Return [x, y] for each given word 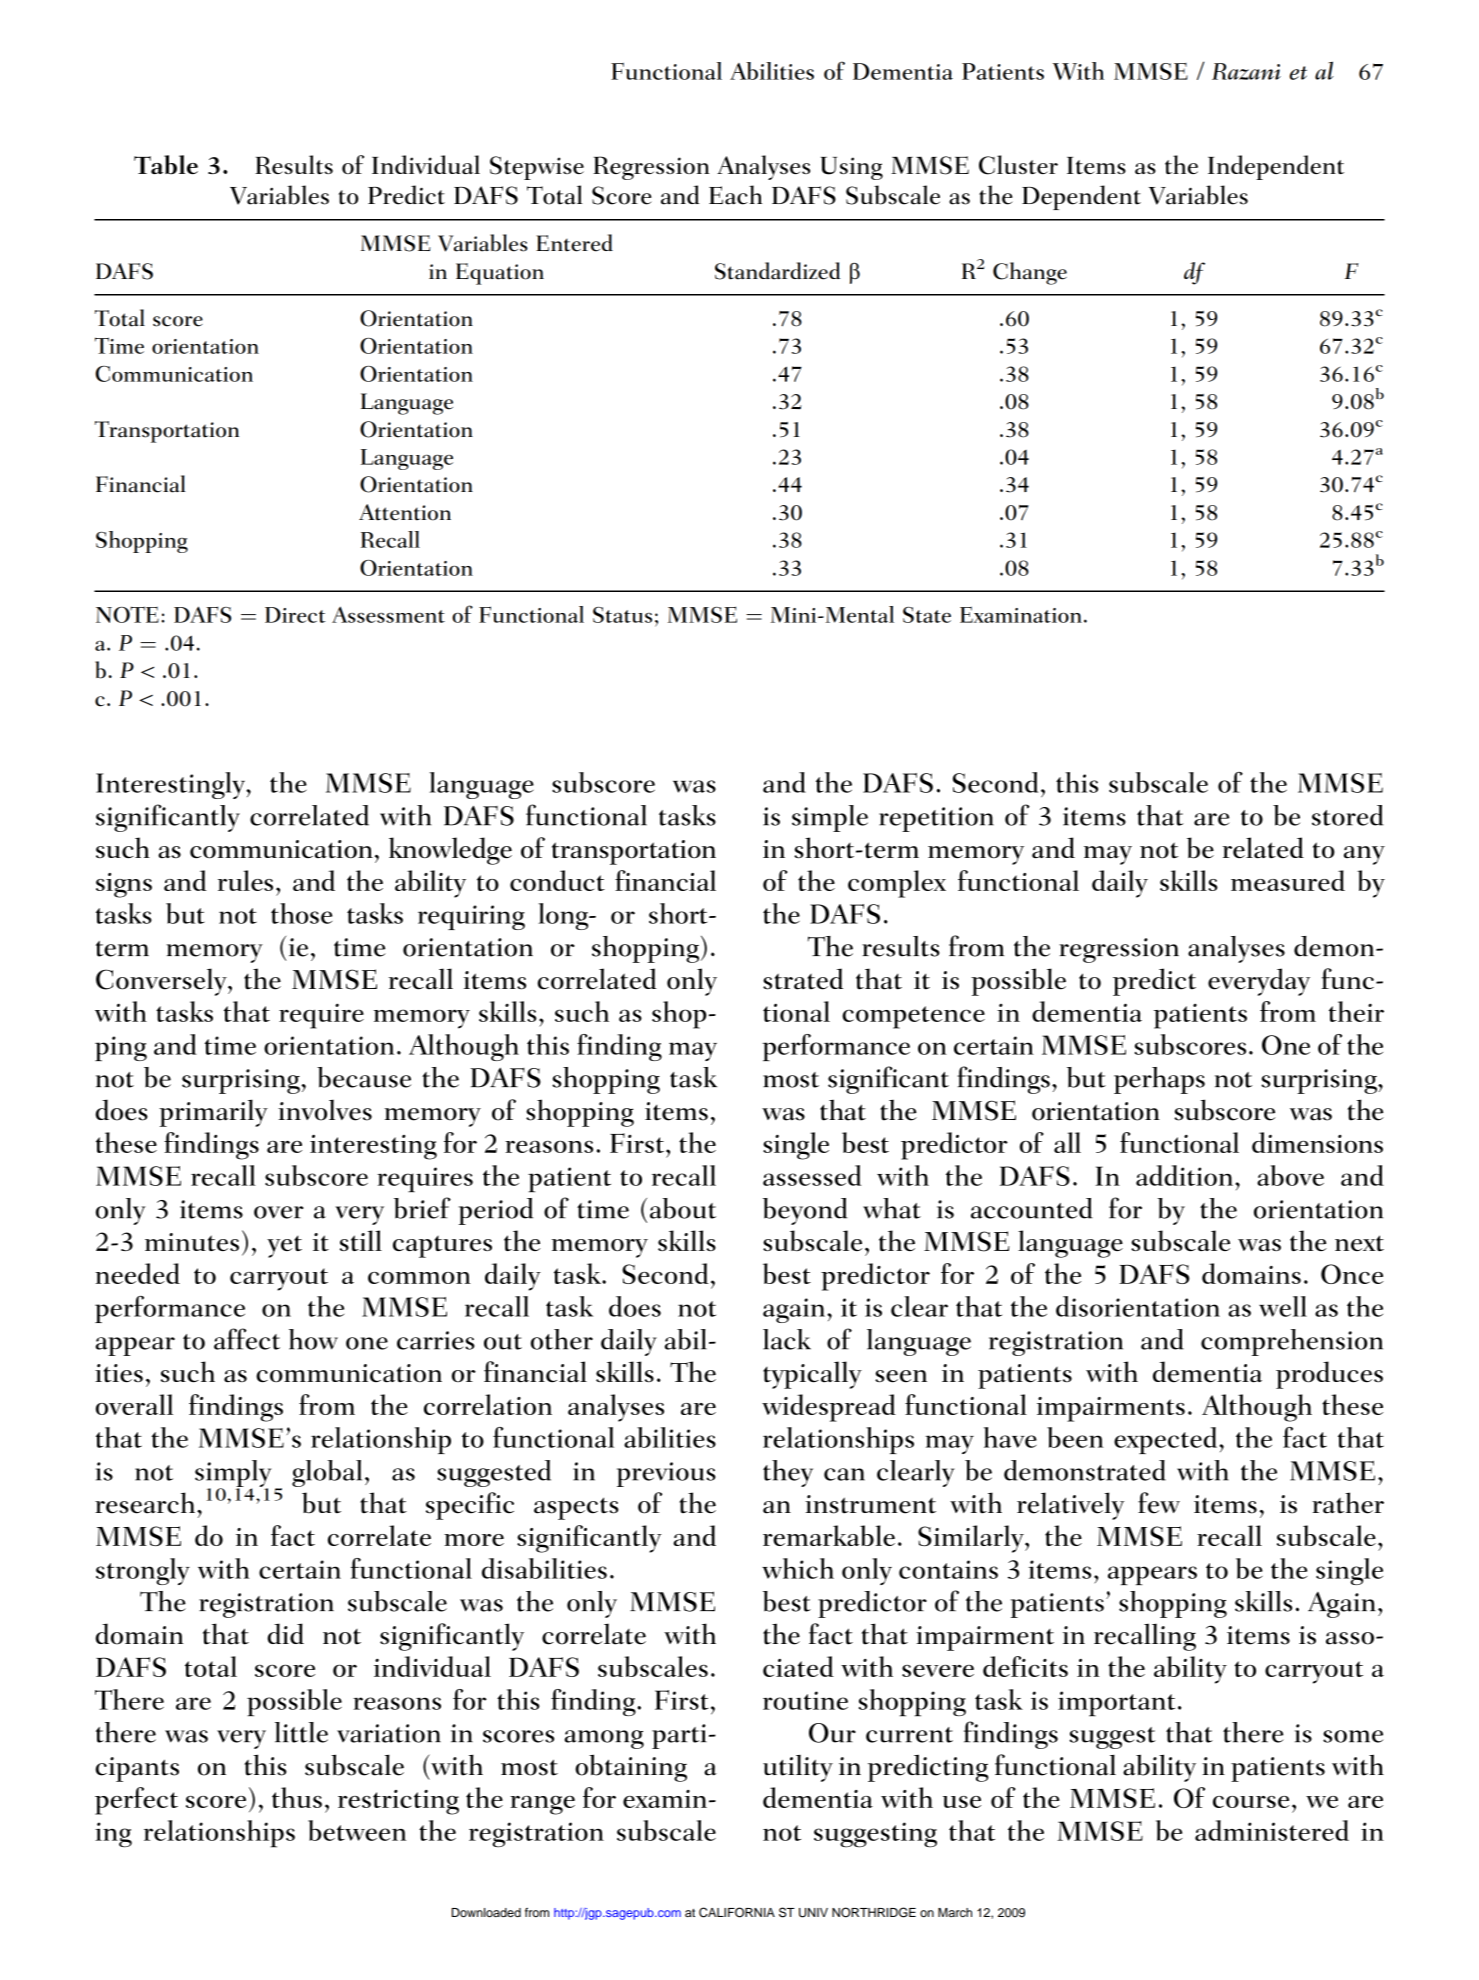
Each [735, 195]
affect [247, 1339]
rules [245, 880]
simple [830, 818]
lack [787, 1339]
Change [1030, 273]
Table [166, 165]
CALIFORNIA [737, 1912]
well [1283, 1306]
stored [1348, 815]
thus [297, 1797]
